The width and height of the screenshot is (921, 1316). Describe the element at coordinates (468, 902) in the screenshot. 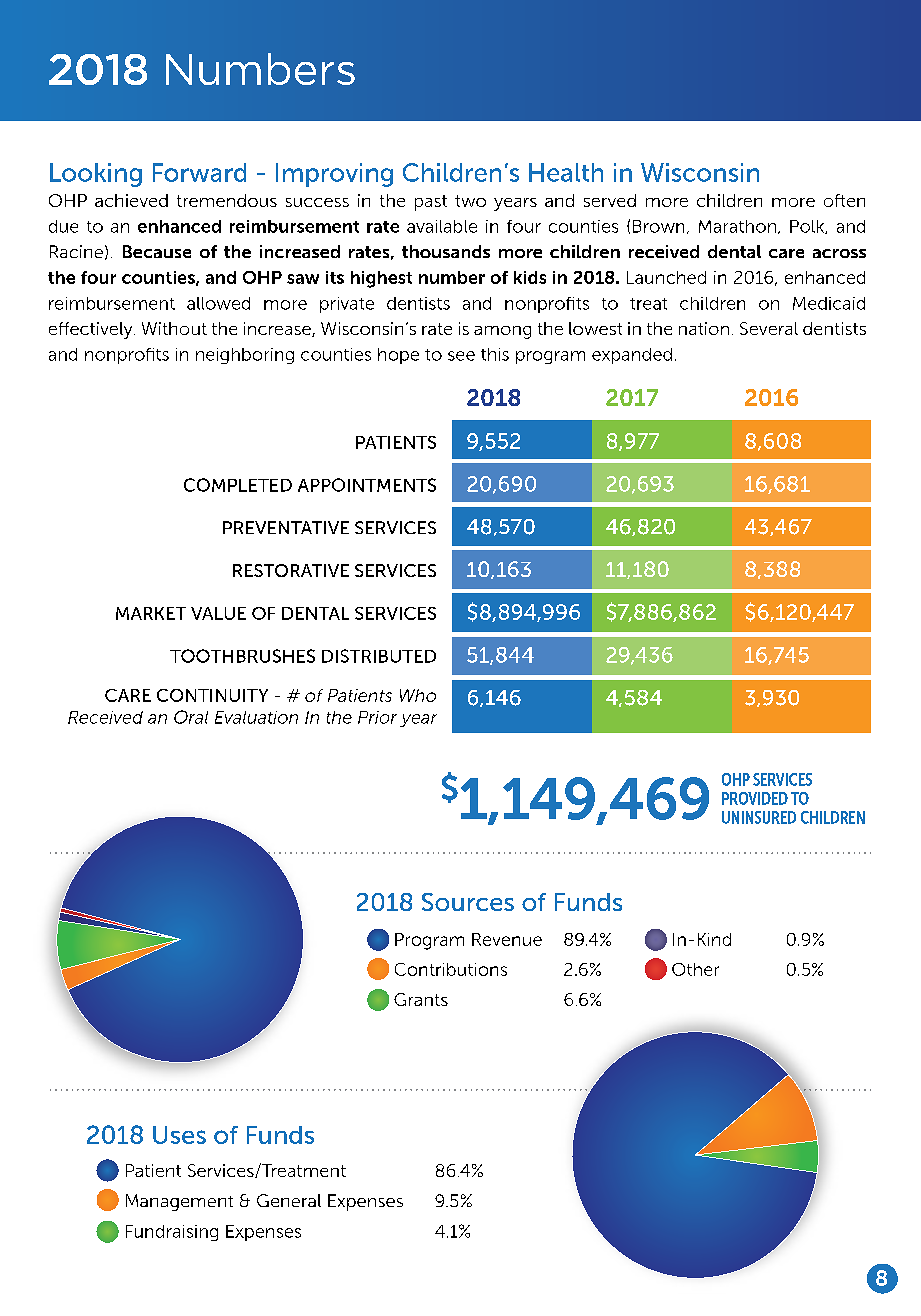

I see `Sources` at that location.
